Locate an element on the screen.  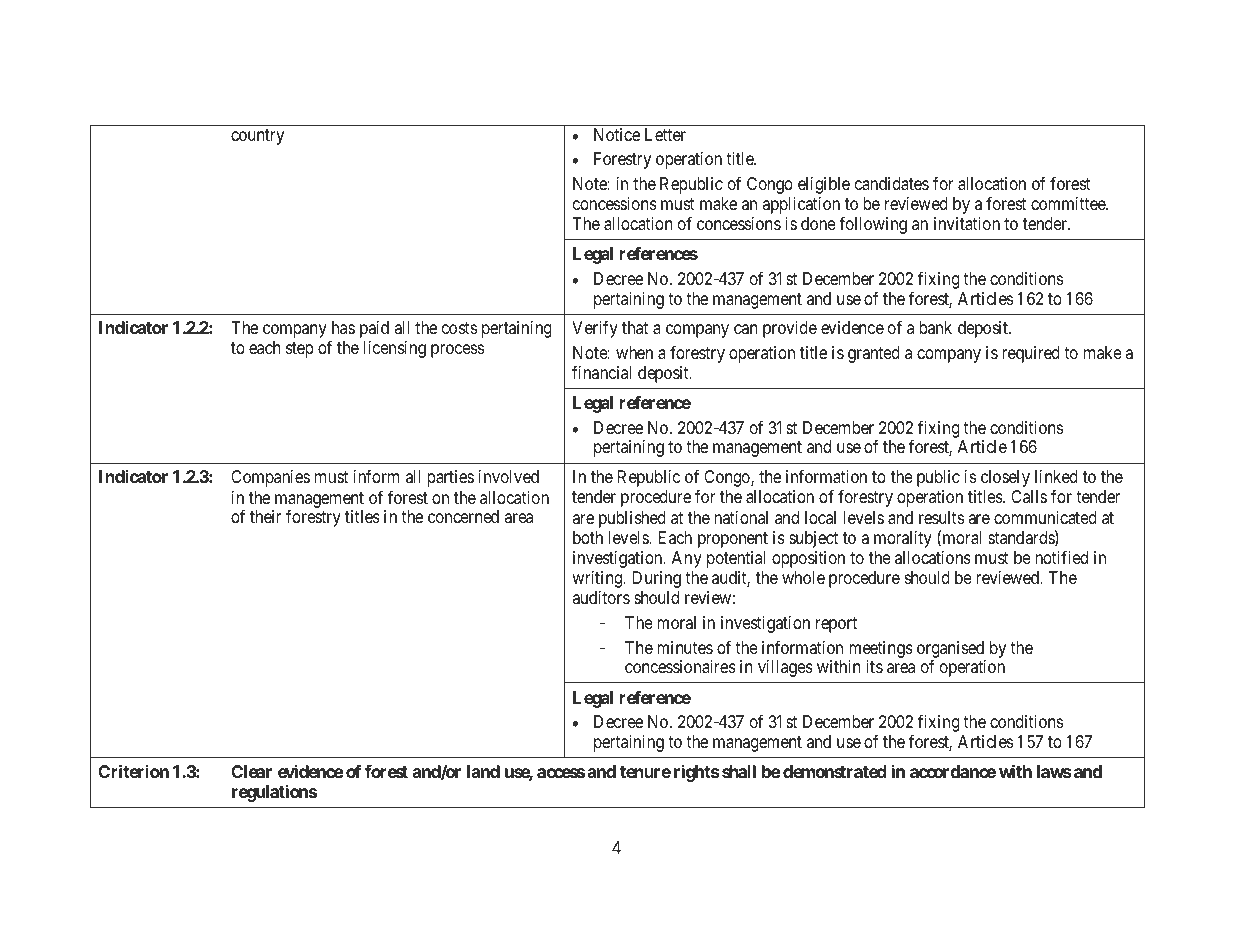
Clear is located at coordinates (251, 771).
